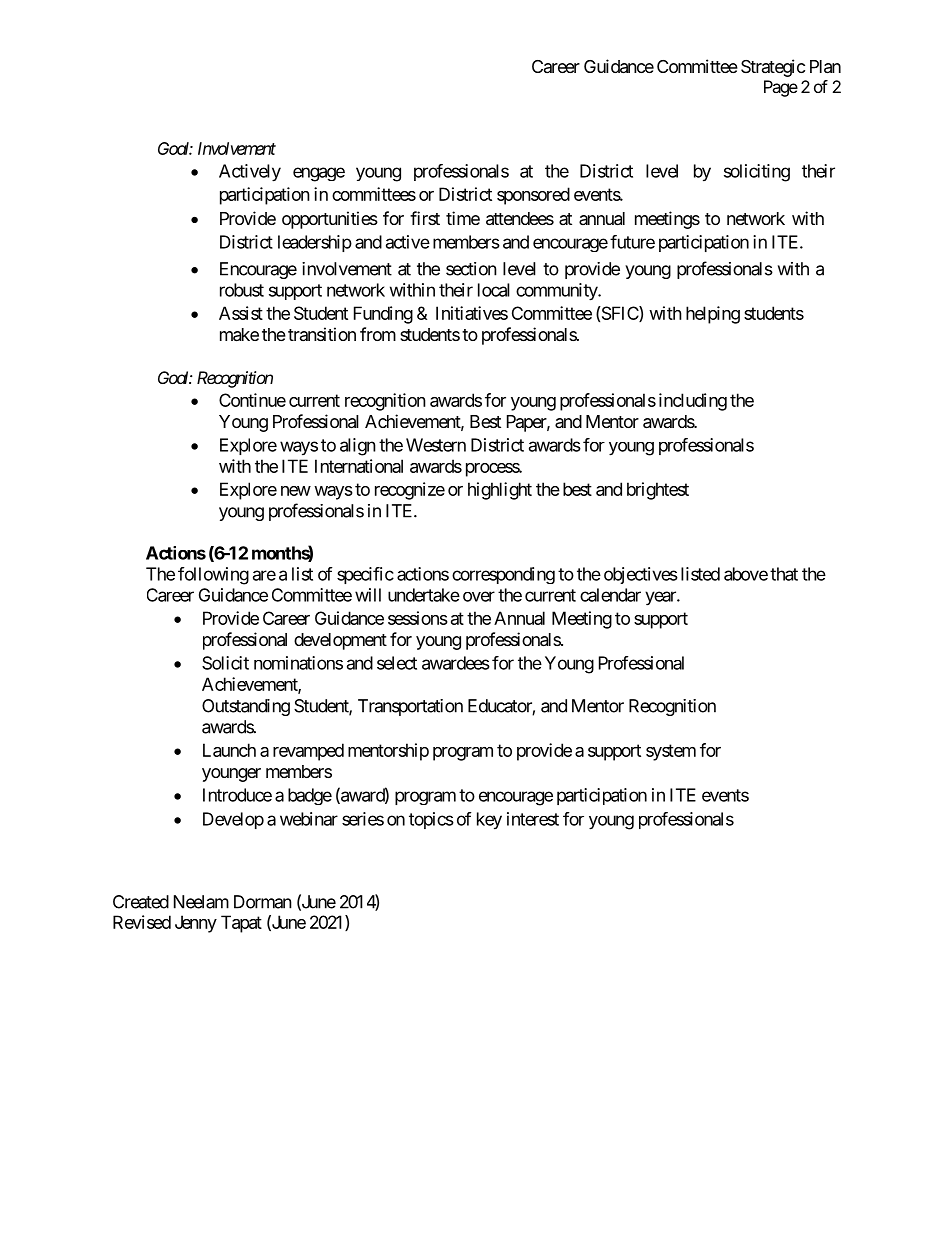  Describe the element at coordinates (489, 821) in the screenshot. I see `key` at that location.
